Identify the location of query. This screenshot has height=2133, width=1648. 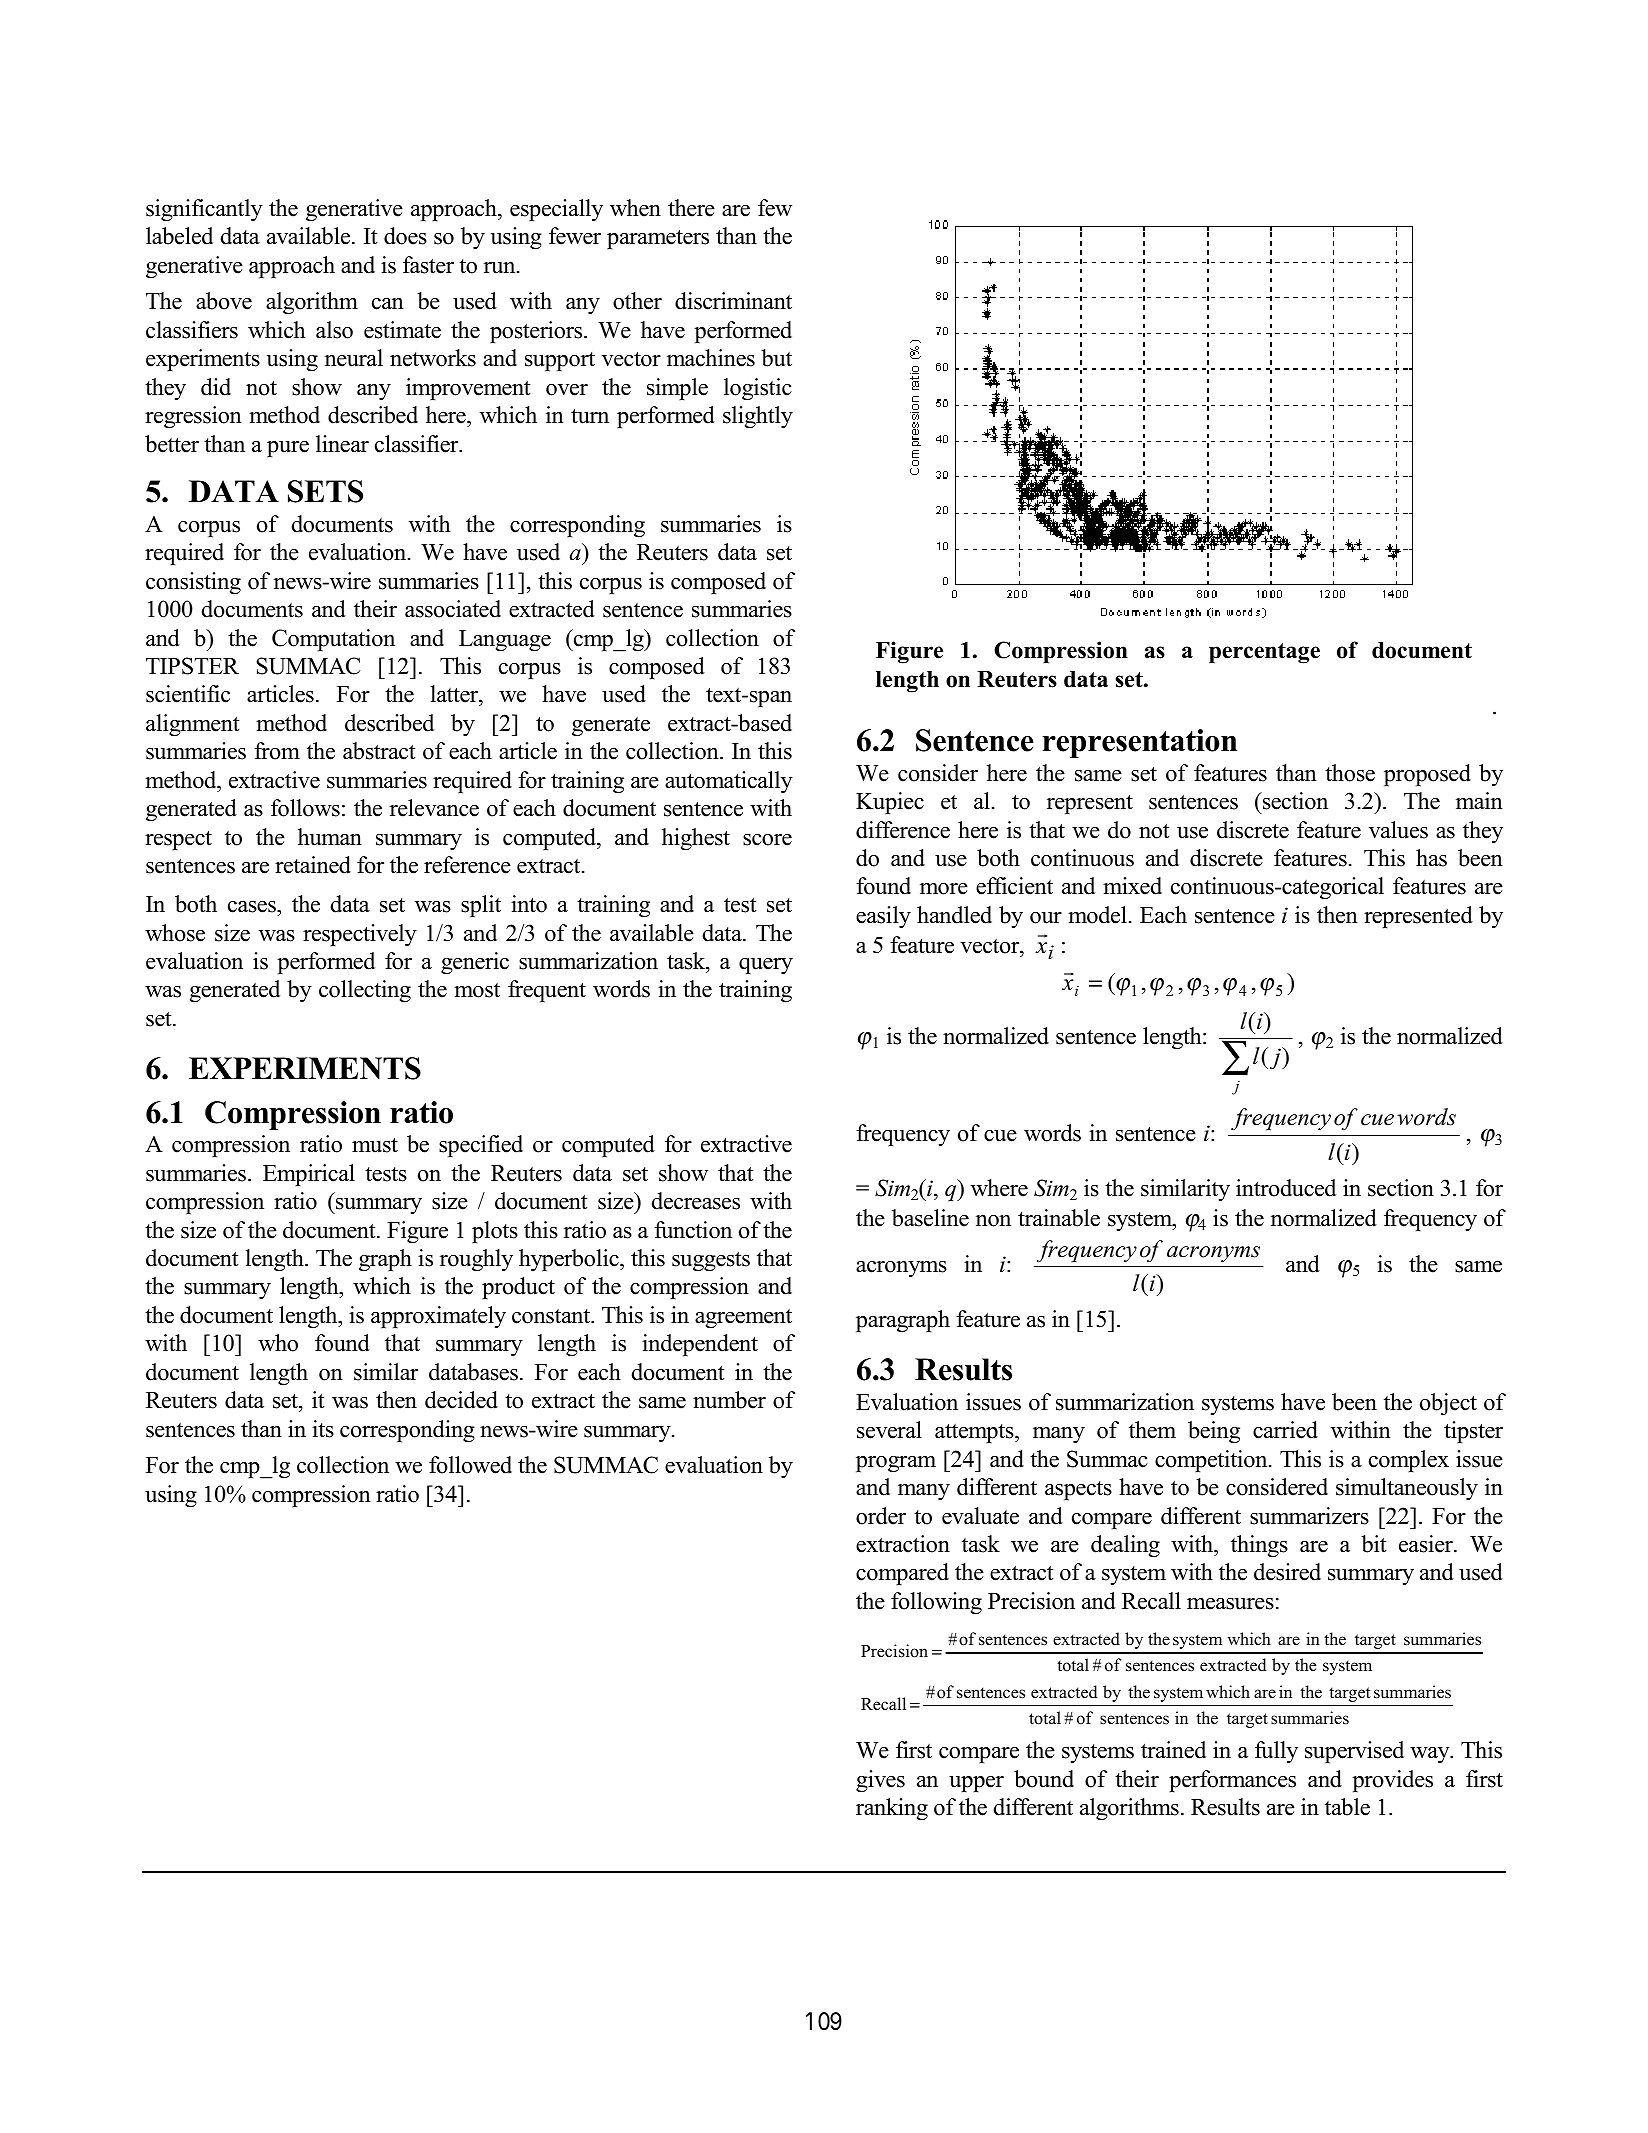
(766, 966).
